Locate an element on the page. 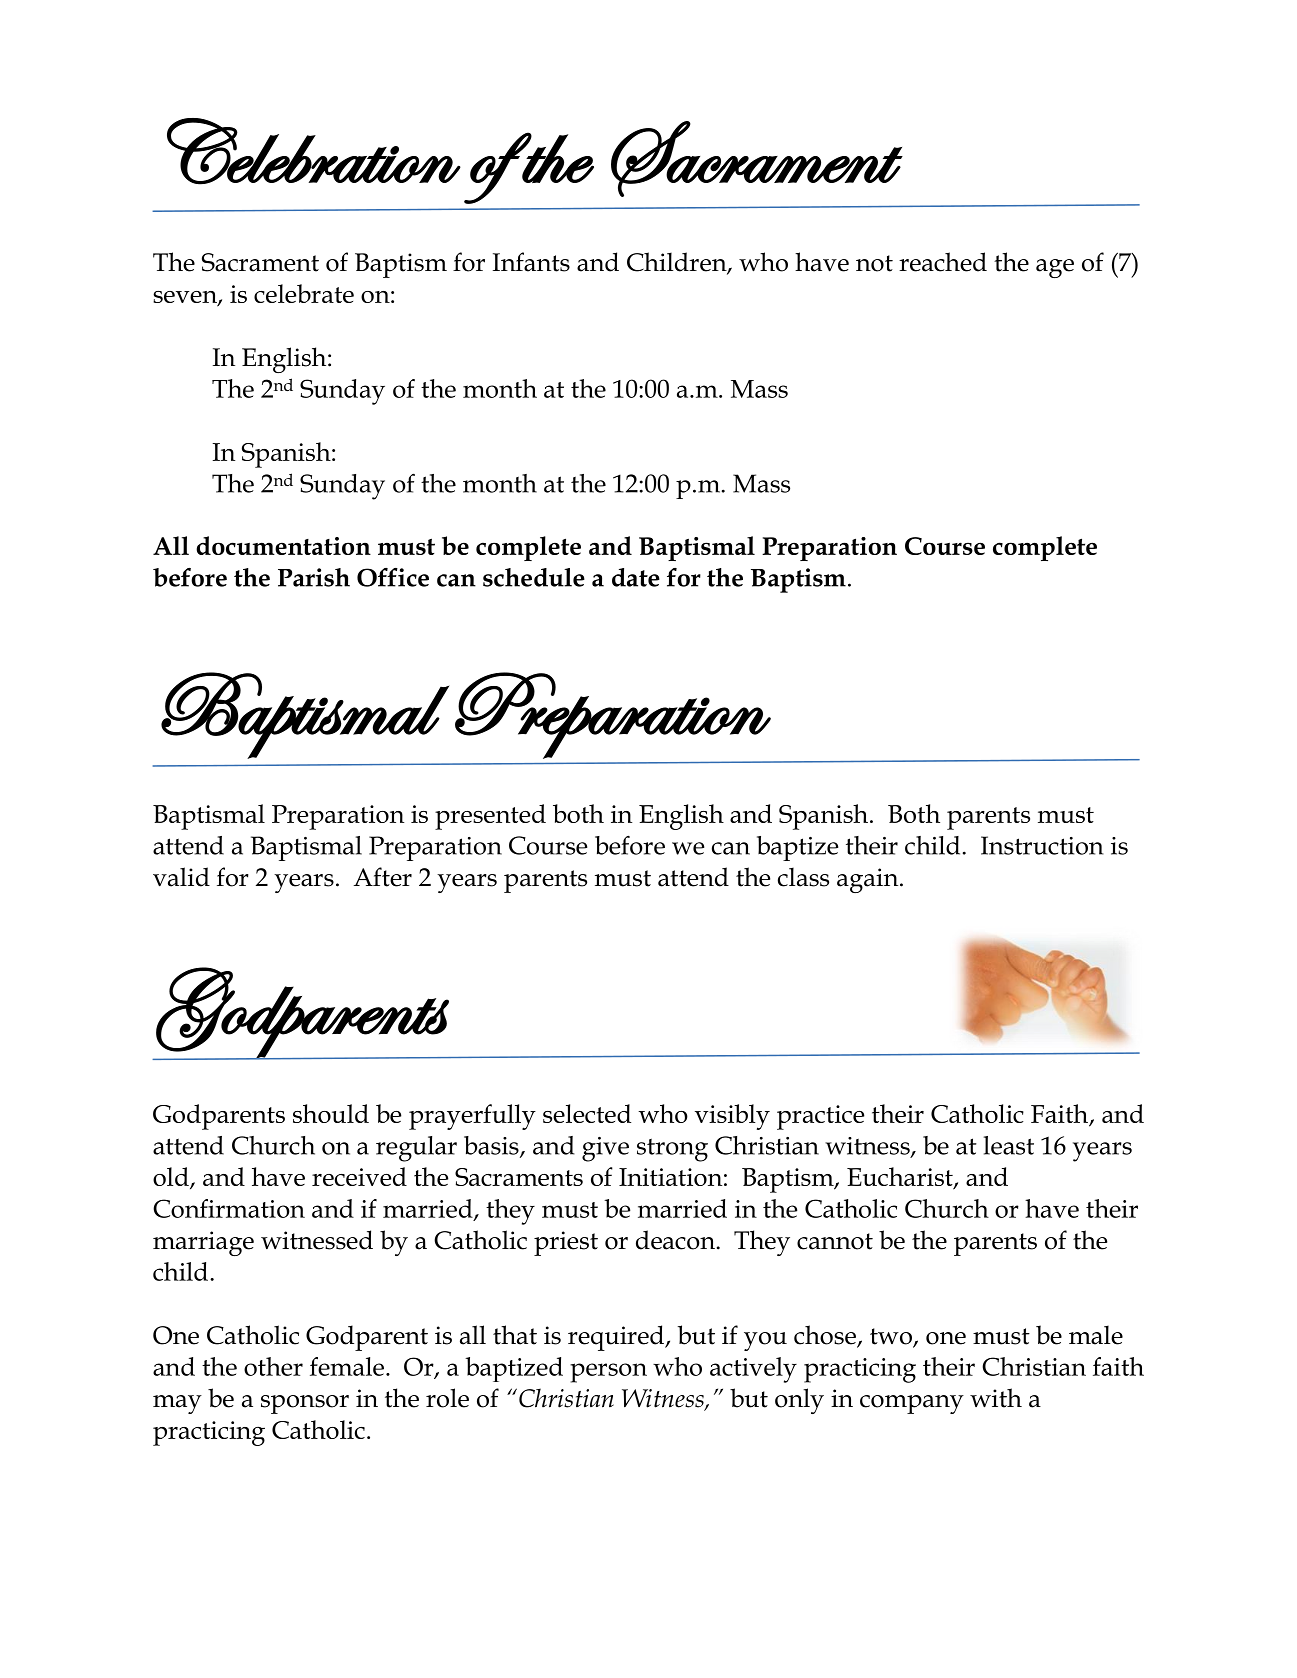 This document has width=1297, height=1678. other is located at coordinates (273, 1366).
